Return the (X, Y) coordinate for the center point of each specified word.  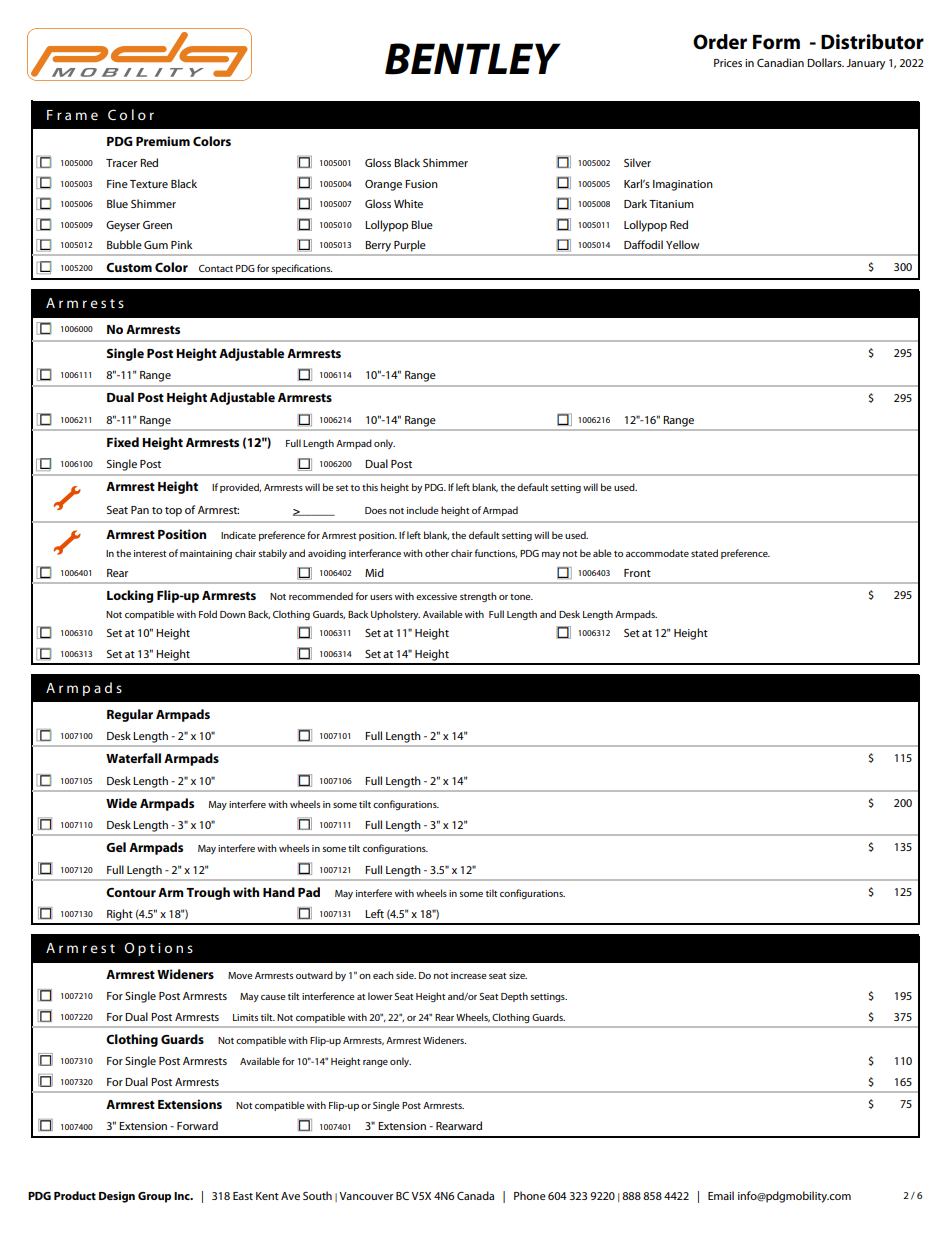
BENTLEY (473, 59)
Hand (279, 892)
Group (154, 1197)
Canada (475, 1195)
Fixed (123, 442)
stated (704, 553)
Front (637, 573)
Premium (163, 141)
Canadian (780, 62)
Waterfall (133, 758)
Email (721, 1195)
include (423, 510)
